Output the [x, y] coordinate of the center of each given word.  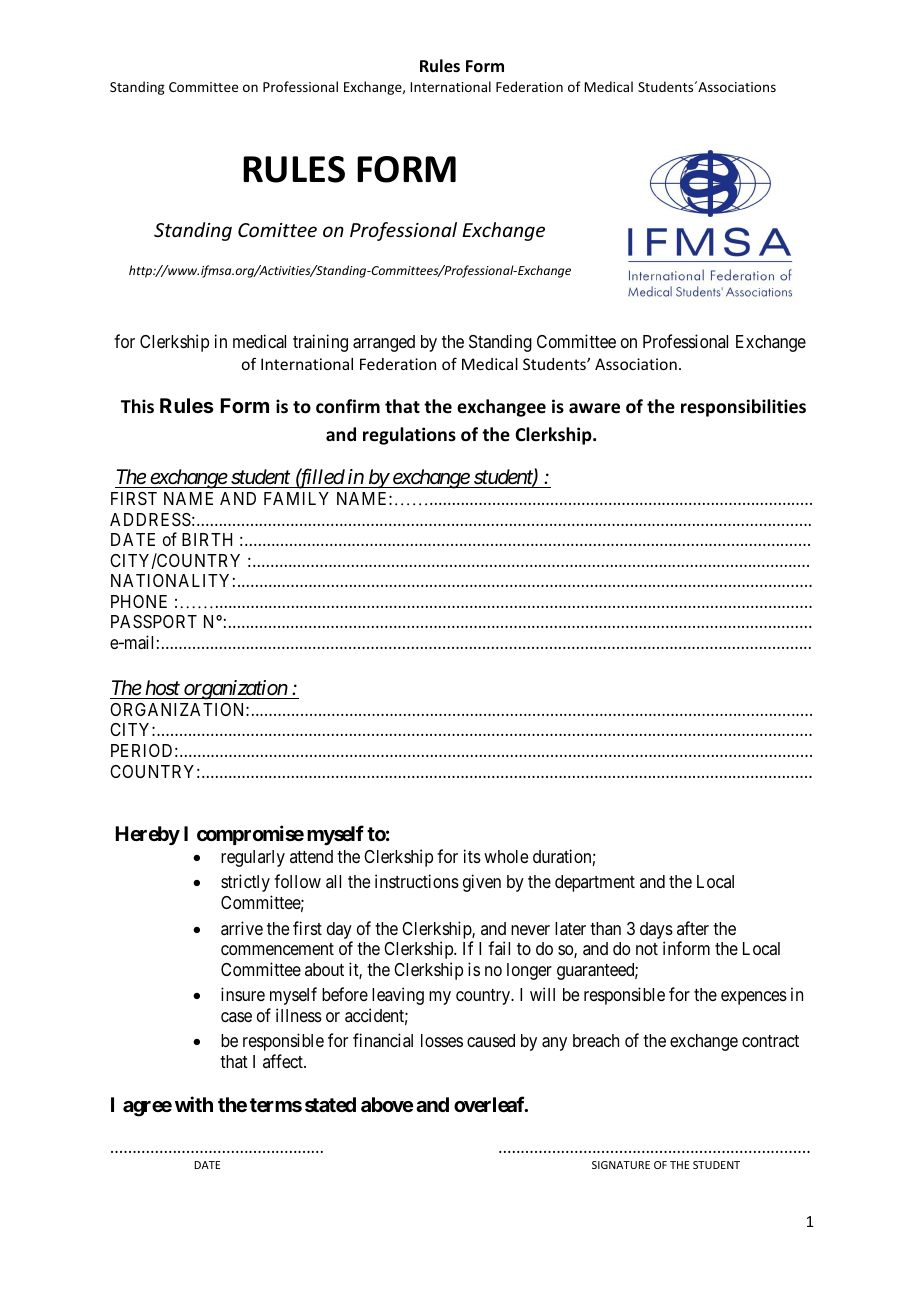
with [194, 1104]
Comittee [277, 230]
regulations [409, 436]
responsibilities [743, 408]
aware [594, 408]
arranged [384, 343]
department [595, 883]
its [472, 856]
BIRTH [207, 539]
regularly [253, 858]
